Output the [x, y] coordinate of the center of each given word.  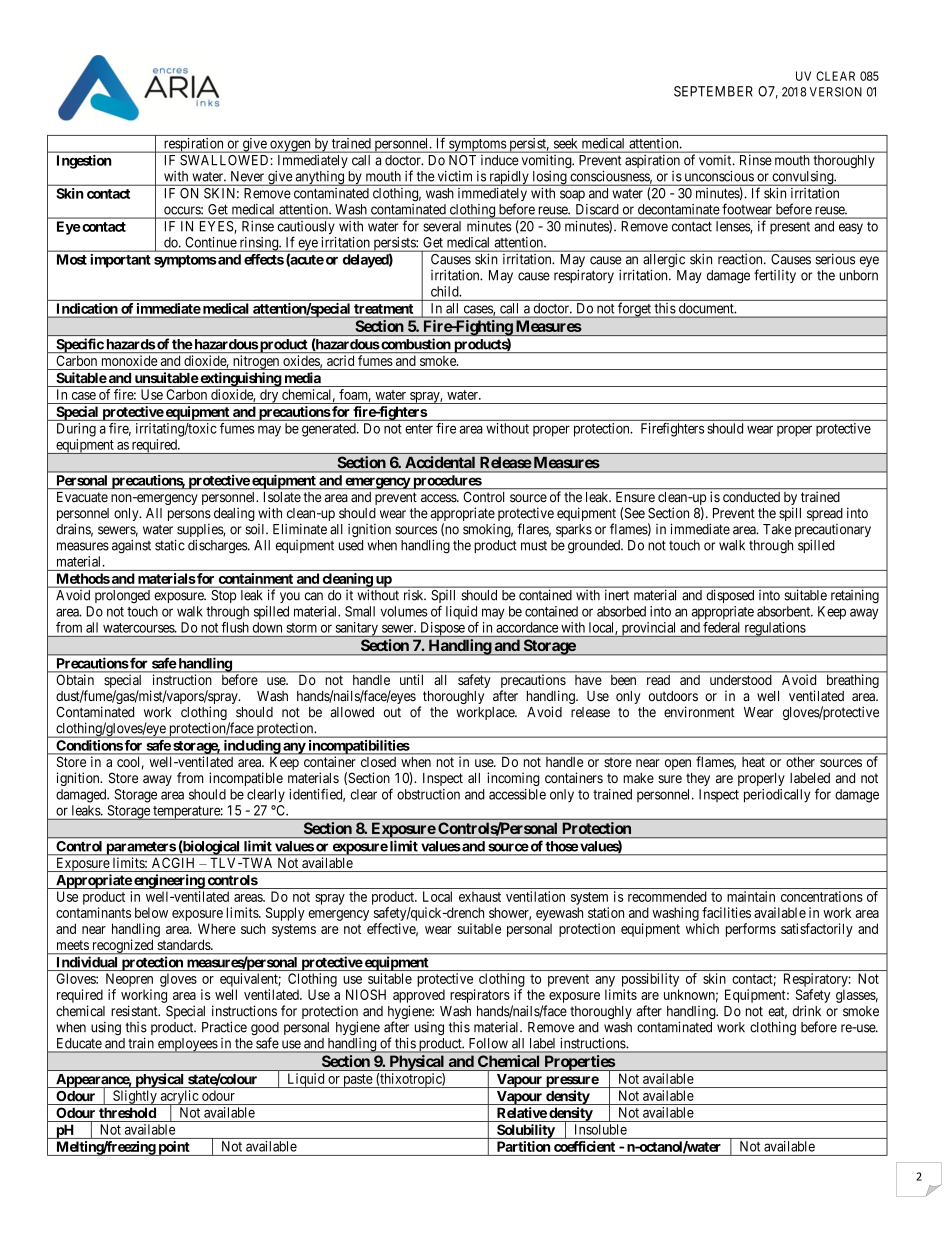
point [174, 1148]
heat [753, 762]
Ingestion [84, 162]
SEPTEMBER [713, 91]
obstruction [428, 794]
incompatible [246, 779]
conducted [751, 497]
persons [189, 517]
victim [455, 176]
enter [419, 429]
